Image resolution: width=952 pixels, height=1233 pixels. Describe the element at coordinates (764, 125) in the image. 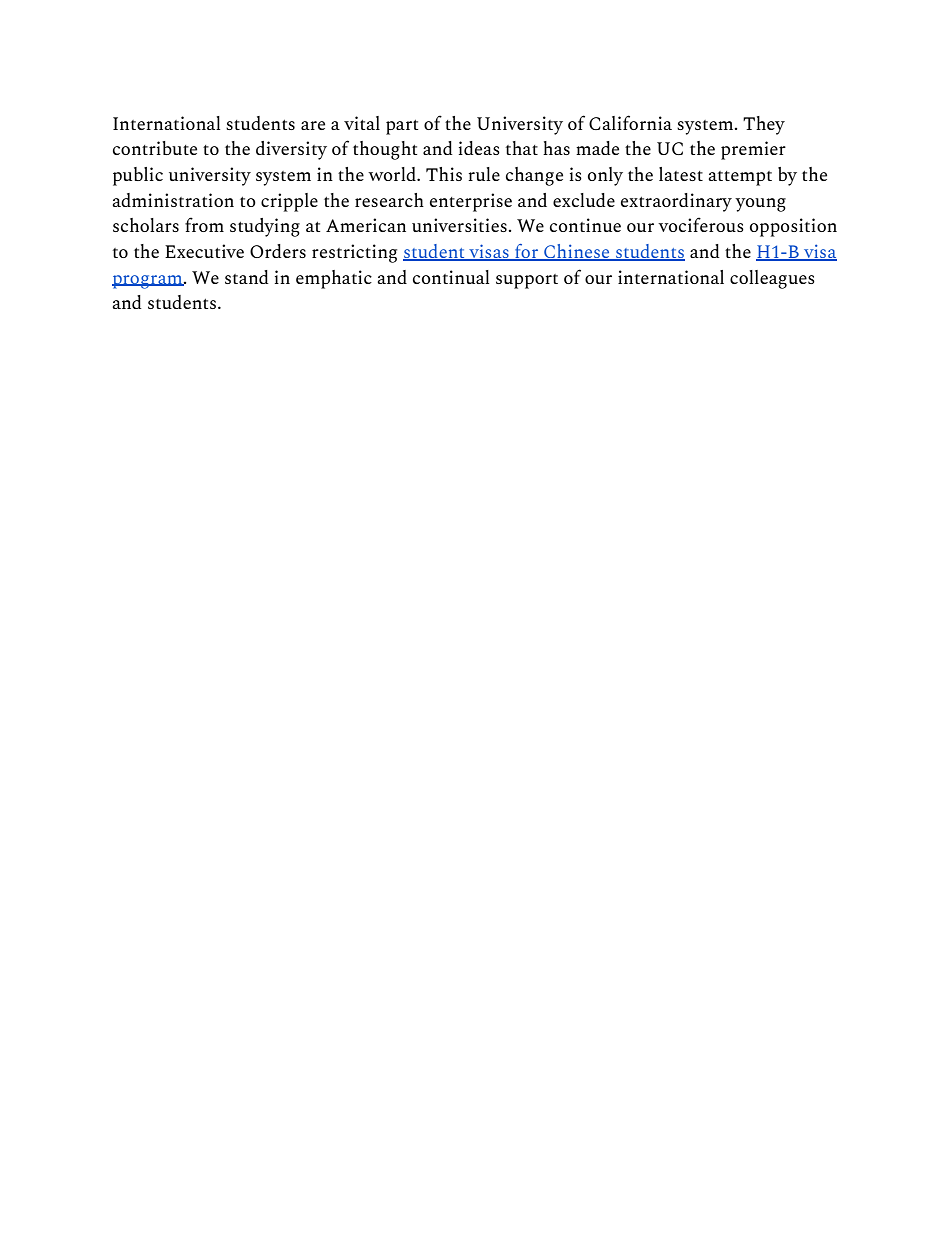

I see `They` at that location.
